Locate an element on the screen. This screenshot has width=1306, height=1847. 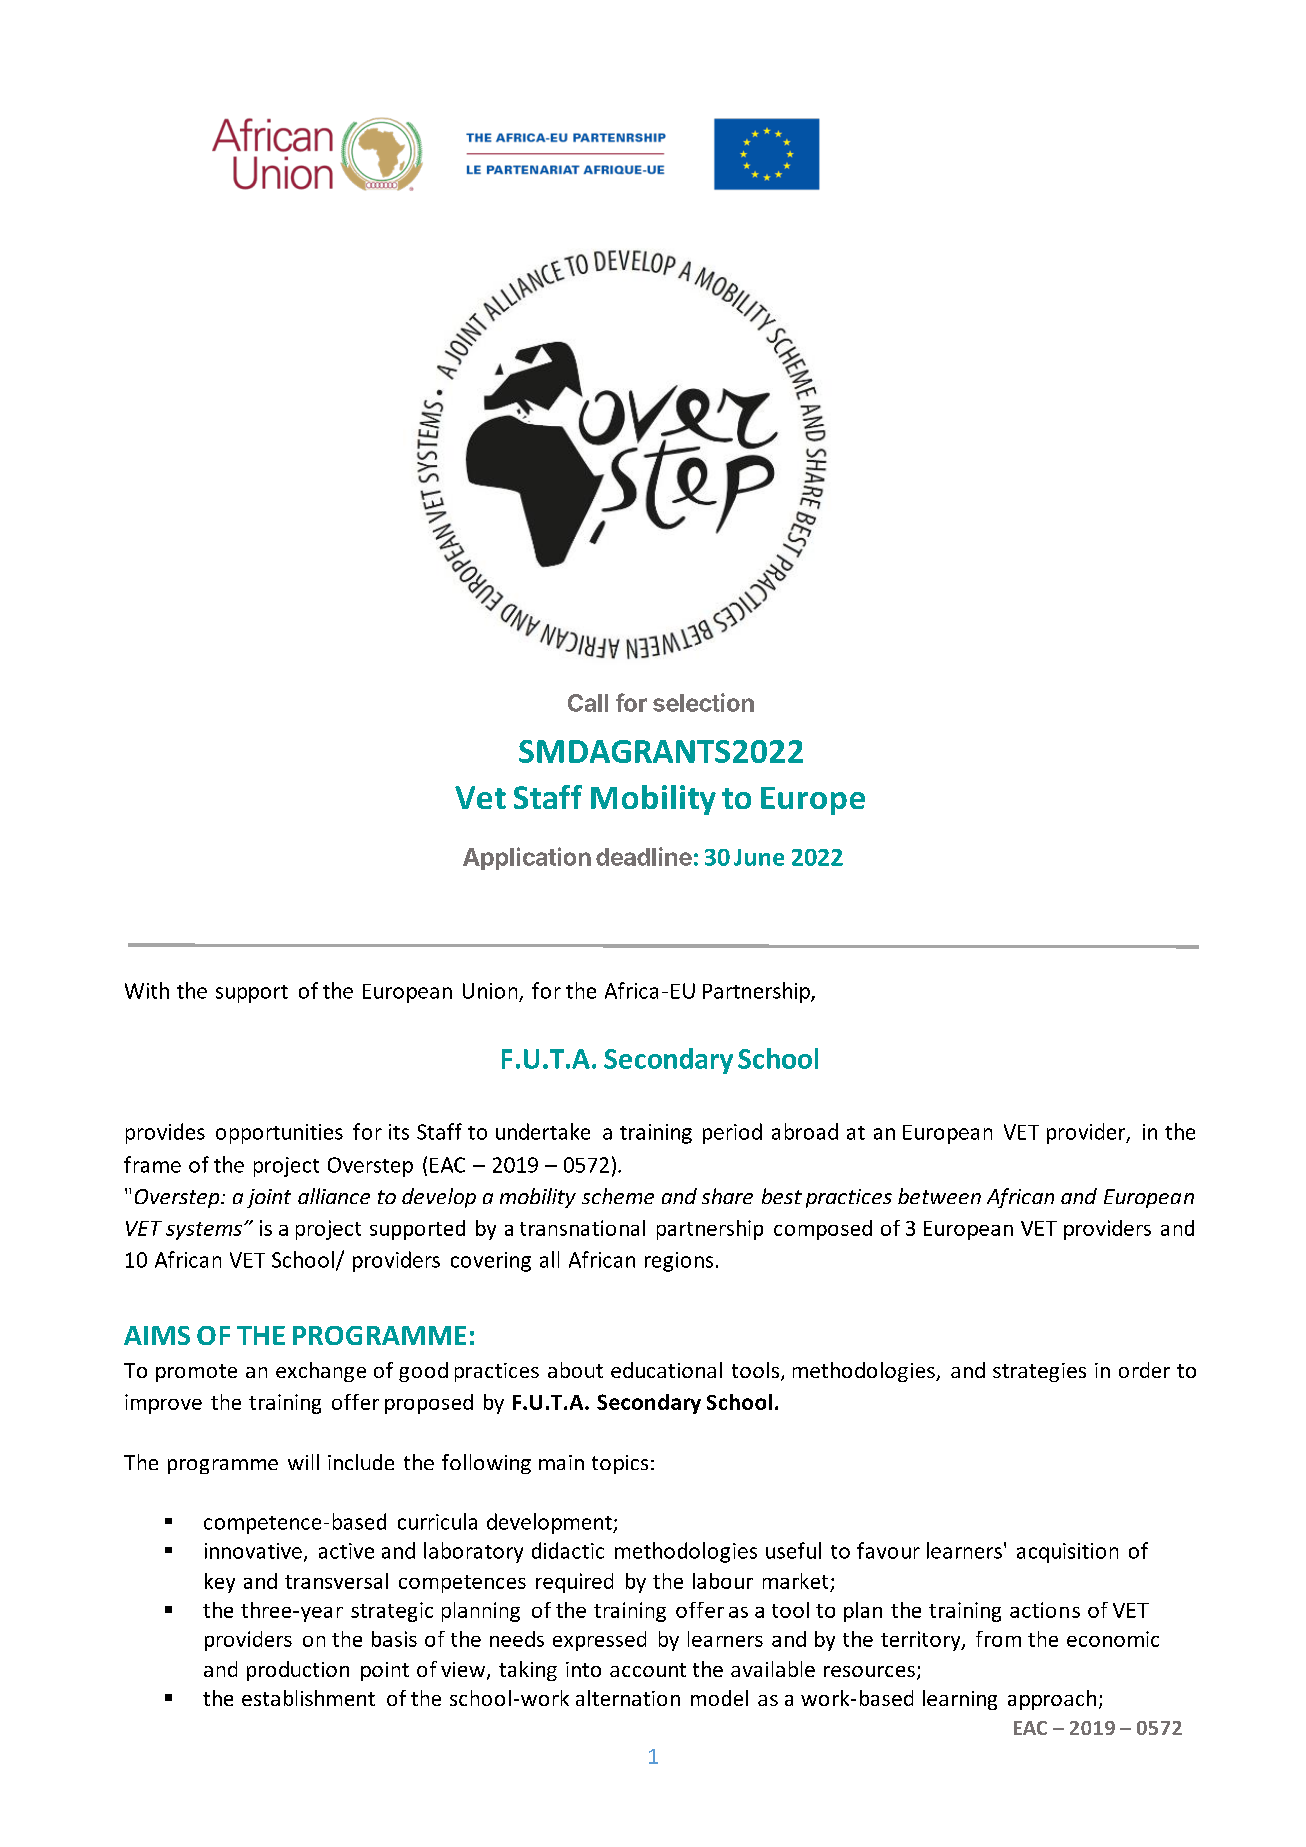
With is located at coordinates (147, 990).
